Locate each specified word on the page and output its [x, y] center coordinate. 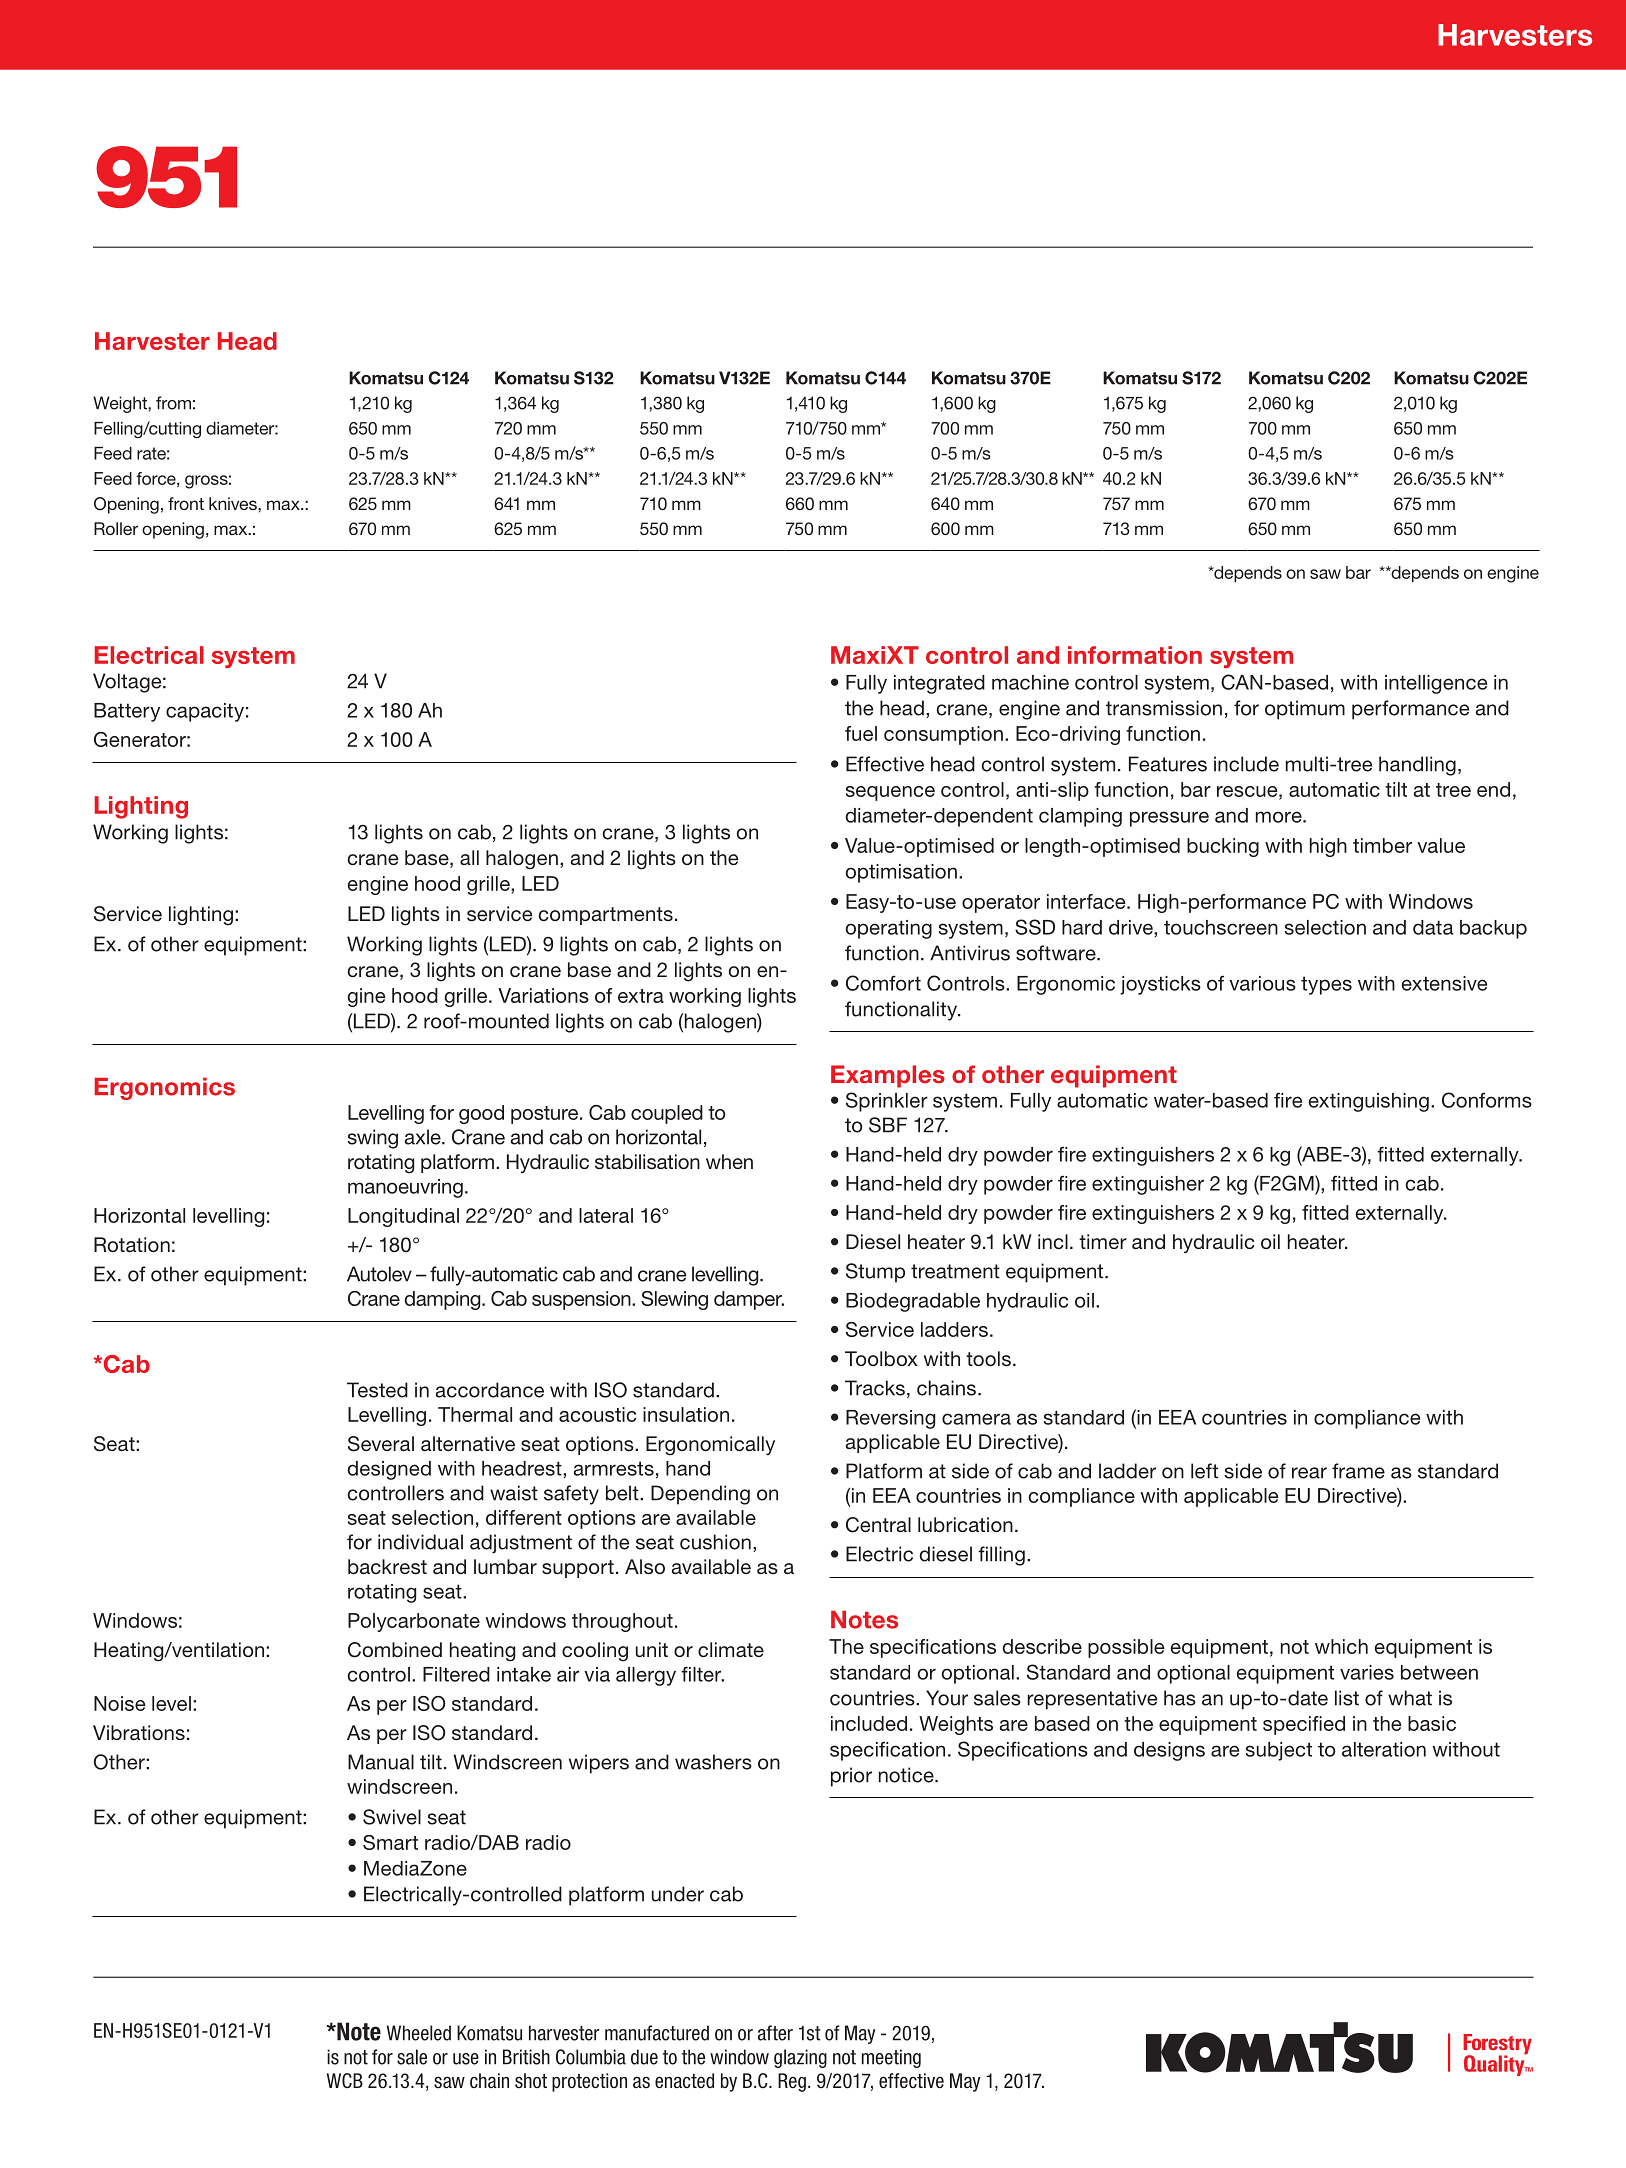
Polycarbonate [414, 1622]
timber [1382, 845]
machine [1030, 682]
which [1341, 1646]
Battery [127, 712]
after [775, 2033]
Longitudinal [403, 1217]
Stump [875, 1273]
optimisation [901, 873]
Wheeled [419, 2033]
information [1135, 655]
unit [652, 1649]
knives [234, 503]
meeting [891, 2058]
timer [1103, 1241]
